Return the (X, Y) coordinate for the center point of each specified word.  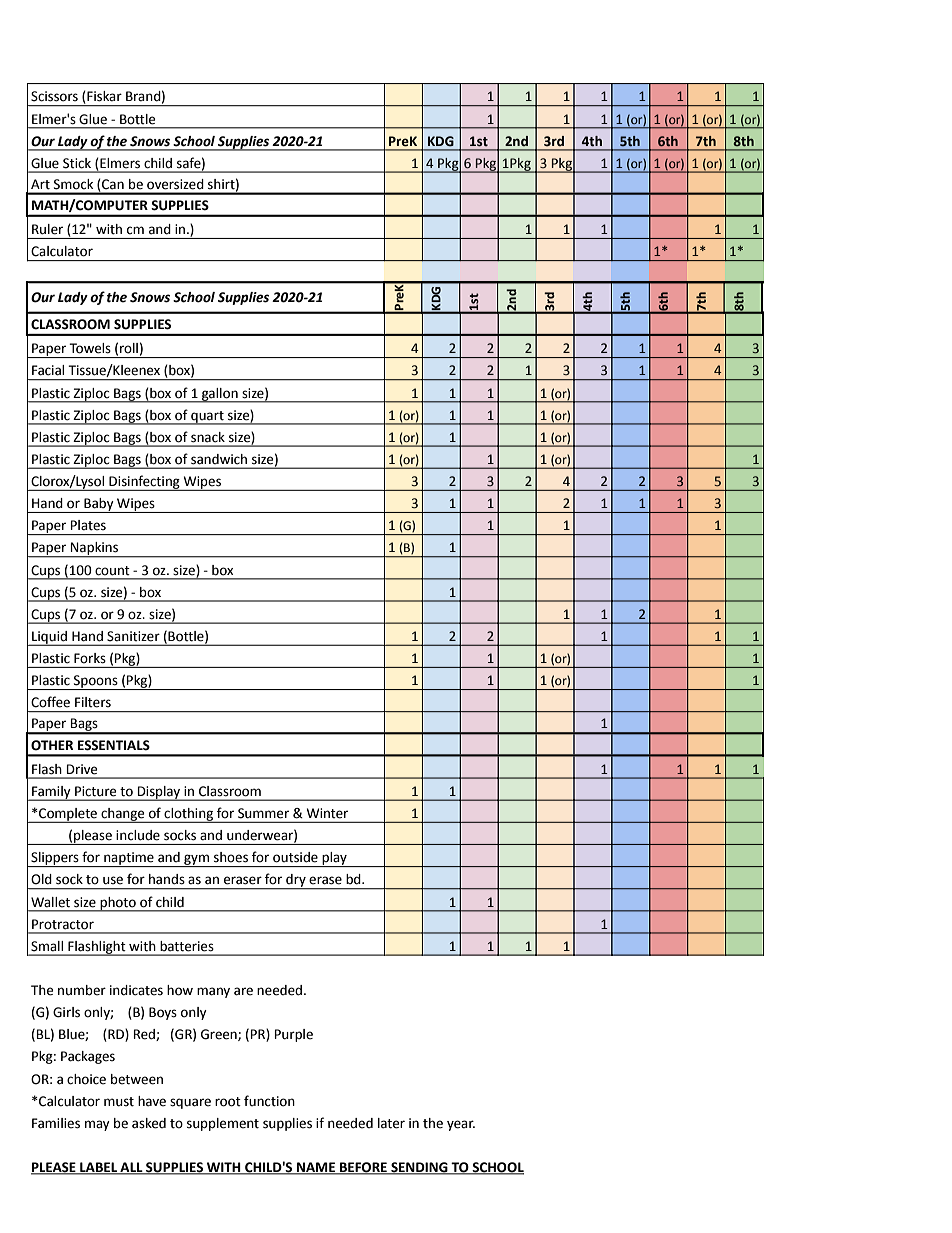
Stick (77, 163)
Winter (327, 813)
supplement (223, 1124)
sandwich (219, 459)
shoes (231, 857)
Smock (73, 184)
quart (207, 418)
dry (296, 882)
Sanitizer (133, 636)
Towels (90, 348)
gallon (220, 395)
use (113, 880)
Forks (90, 658)
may (97, 1125)
